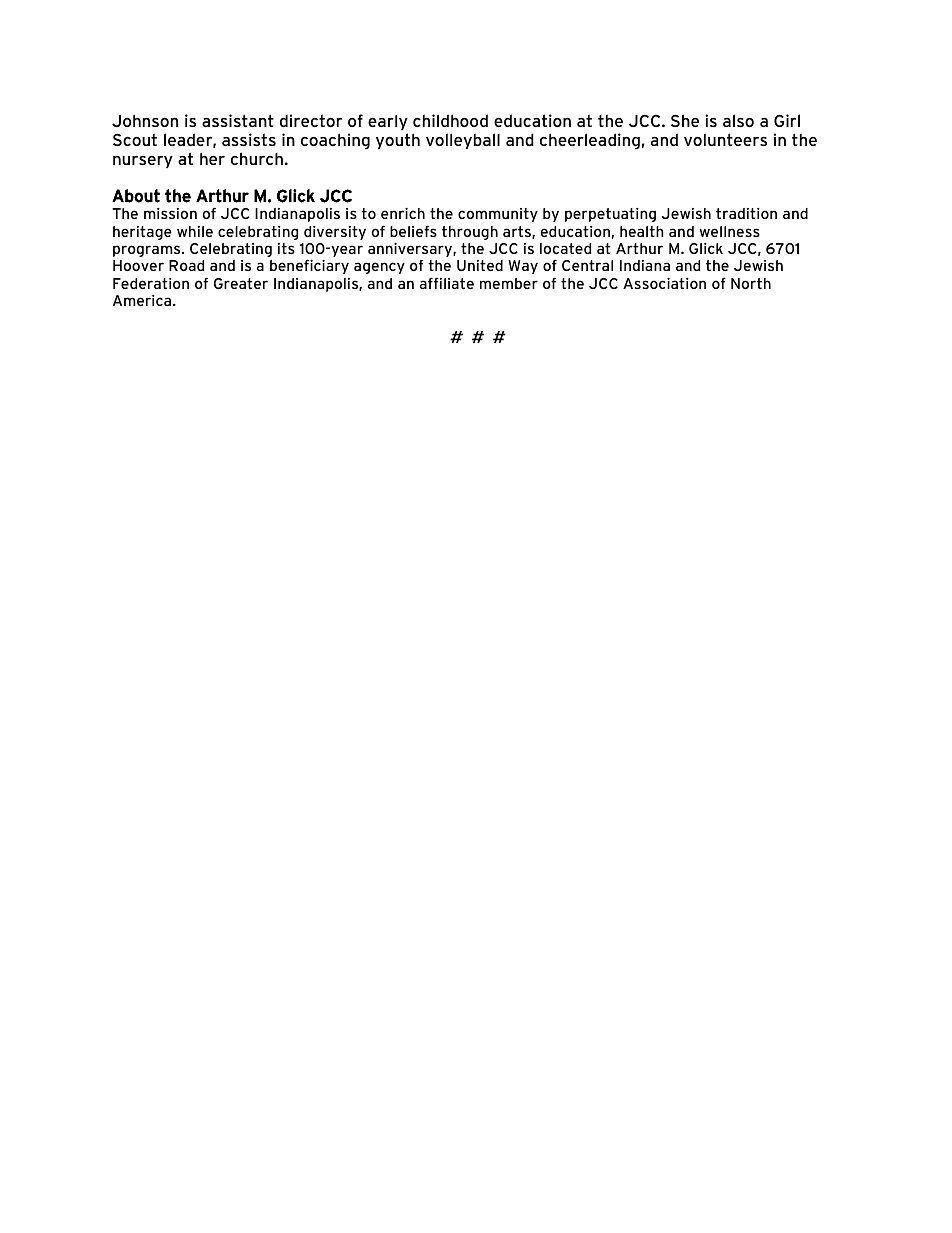 Image resolution: width=952 pixels, height=1233 pixels. I want to click on through, so click(470, 233).
